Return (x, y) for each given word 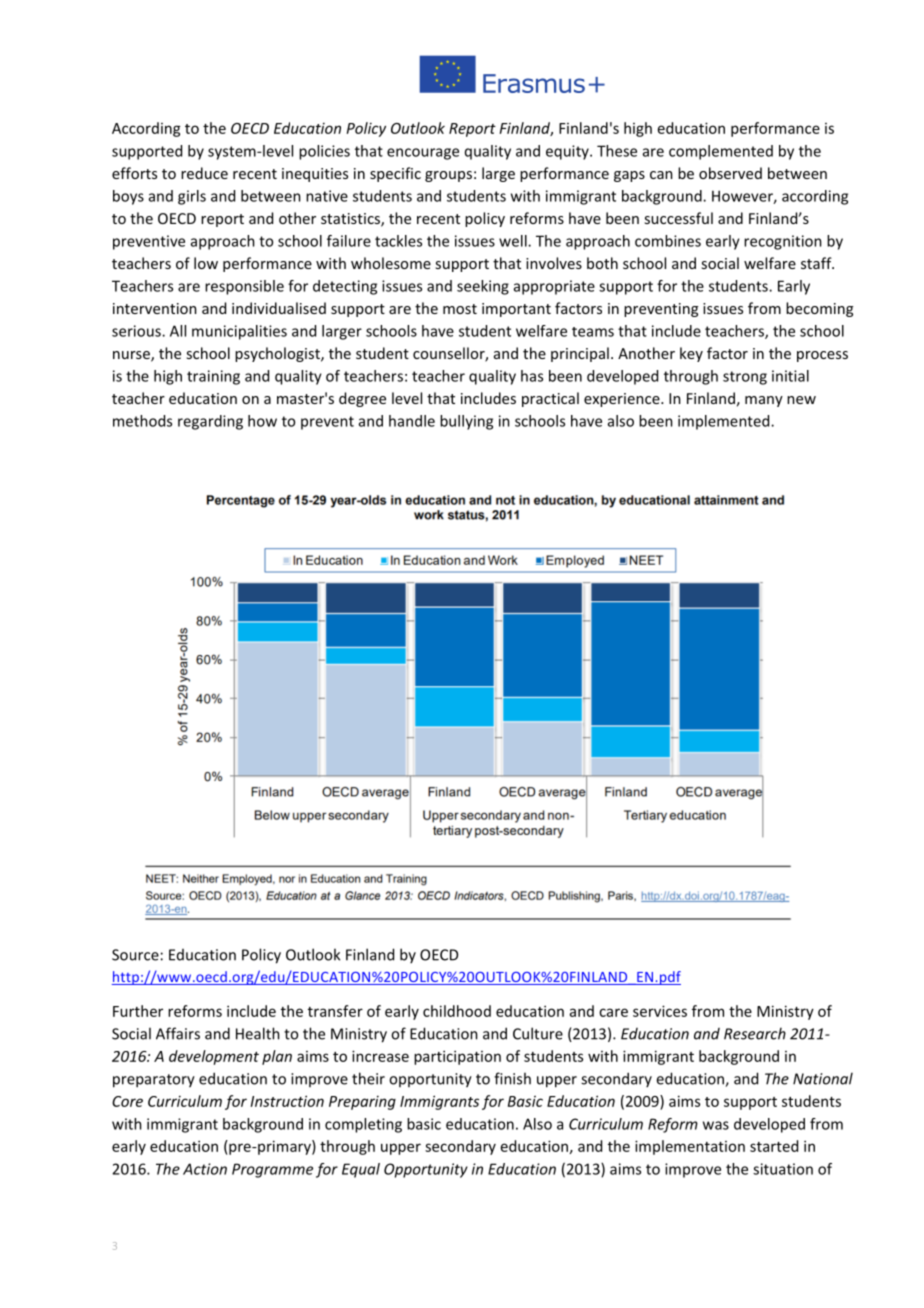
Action (205, 1169)
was (716, 1125)
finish (512, 1078)
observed (730, 173)
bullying (466, 422)
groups (448, 176)
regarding (210, 422)
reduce (204, 173)
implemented (725, 422)
